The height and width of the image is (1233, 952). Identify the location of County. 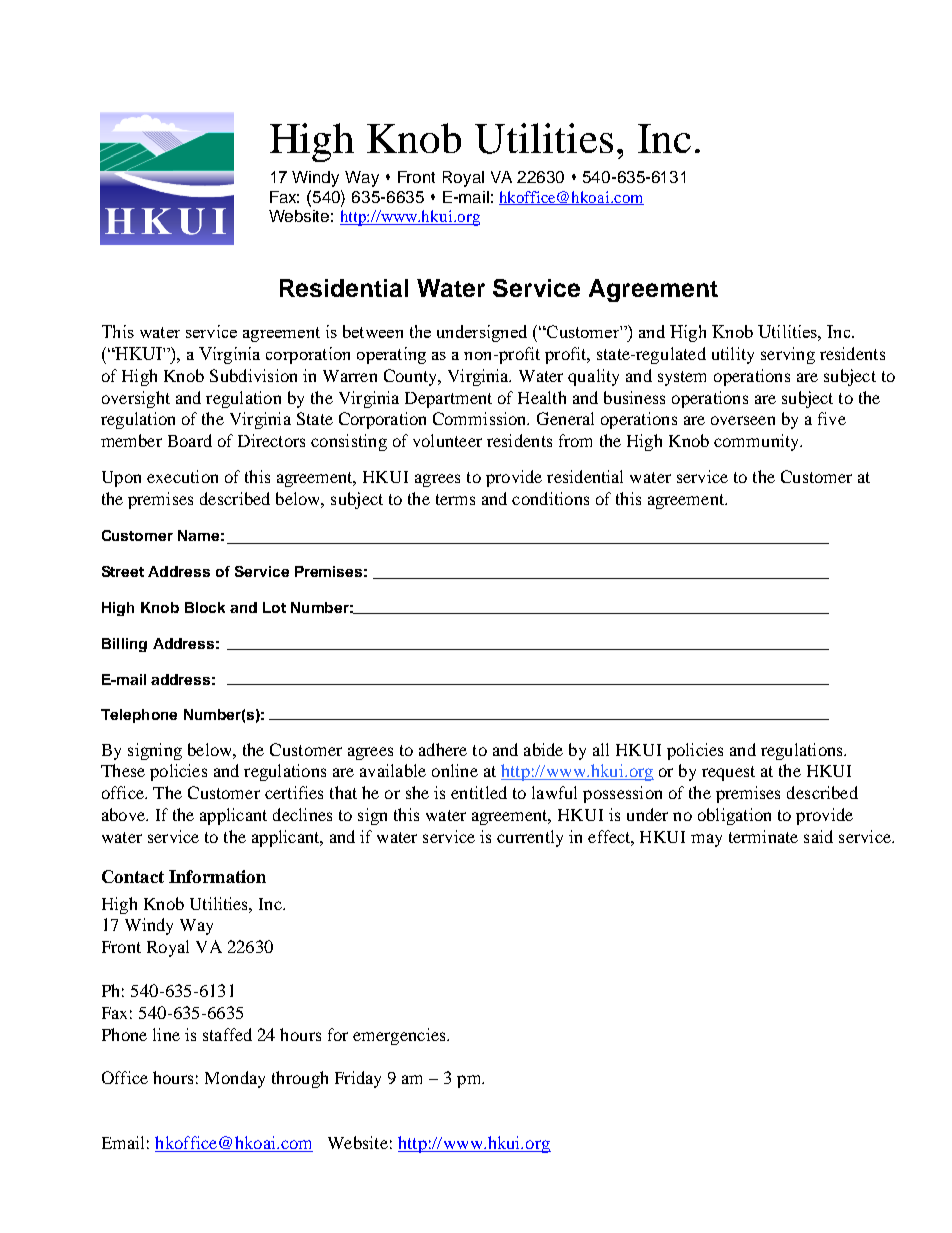
(412, 377).
